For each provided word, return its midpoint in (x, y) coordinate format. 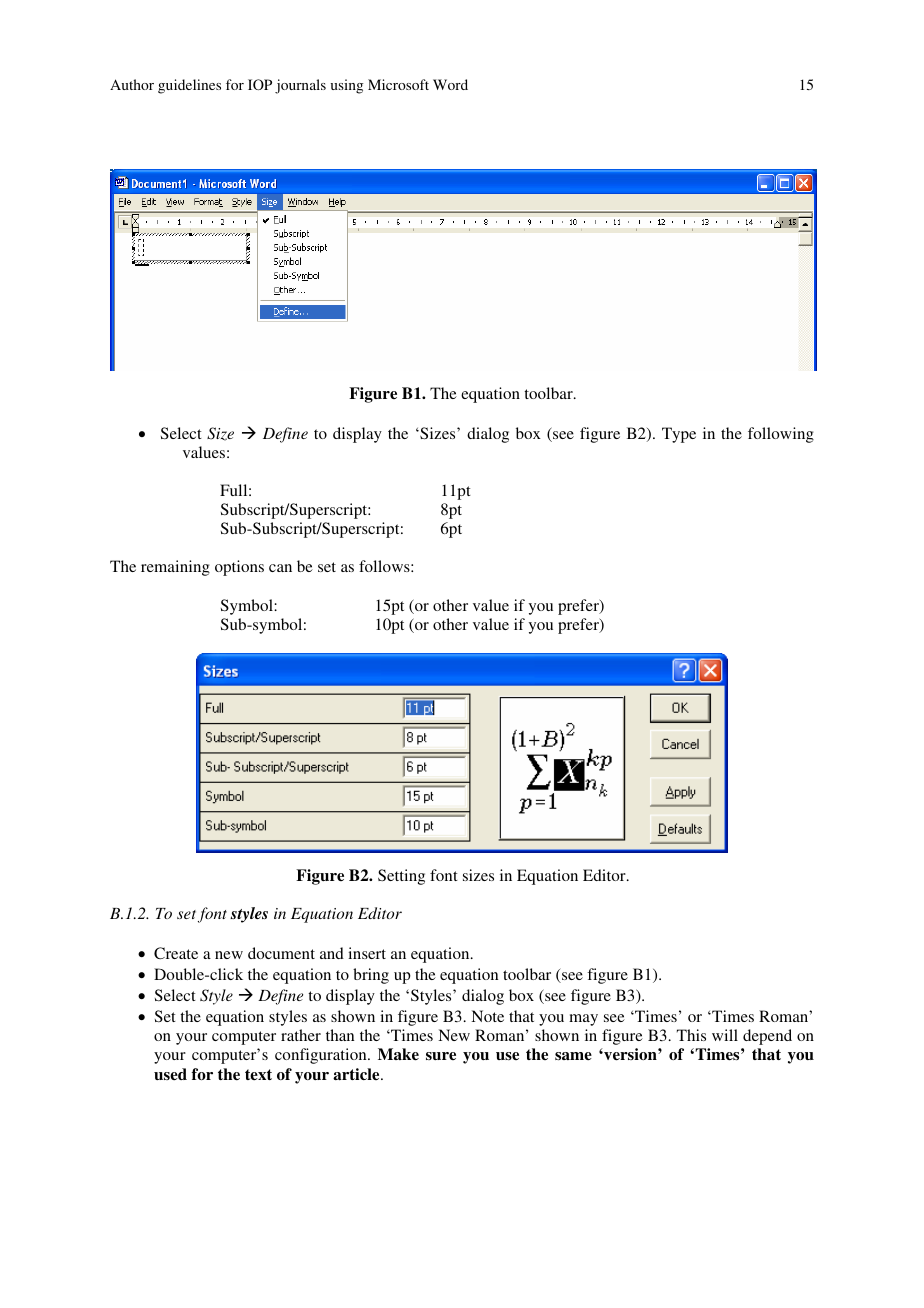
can (280, 568)
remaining (175, 568)
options (239, 568)
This (691, 1035)
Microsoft (398, 84)
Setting (401, 877)
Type (679, 435)
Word (450, 84)
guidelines (189, 86)
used (170, 1074)
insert (367, 953)
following (781, 435)
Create (176, 953)
